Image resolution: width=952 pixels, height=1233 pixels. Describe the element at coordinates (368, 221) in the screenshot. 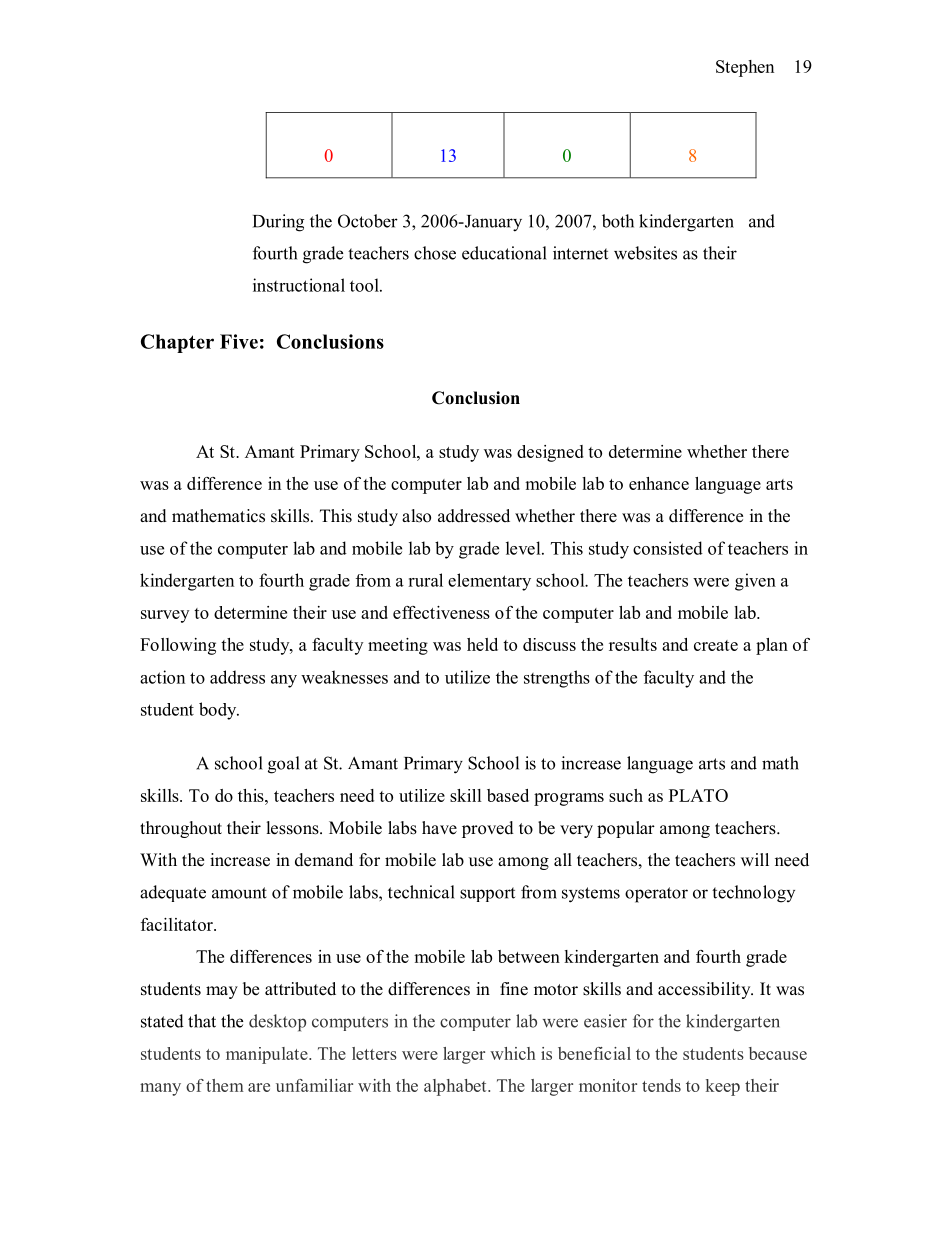

I see `October` at that location.
